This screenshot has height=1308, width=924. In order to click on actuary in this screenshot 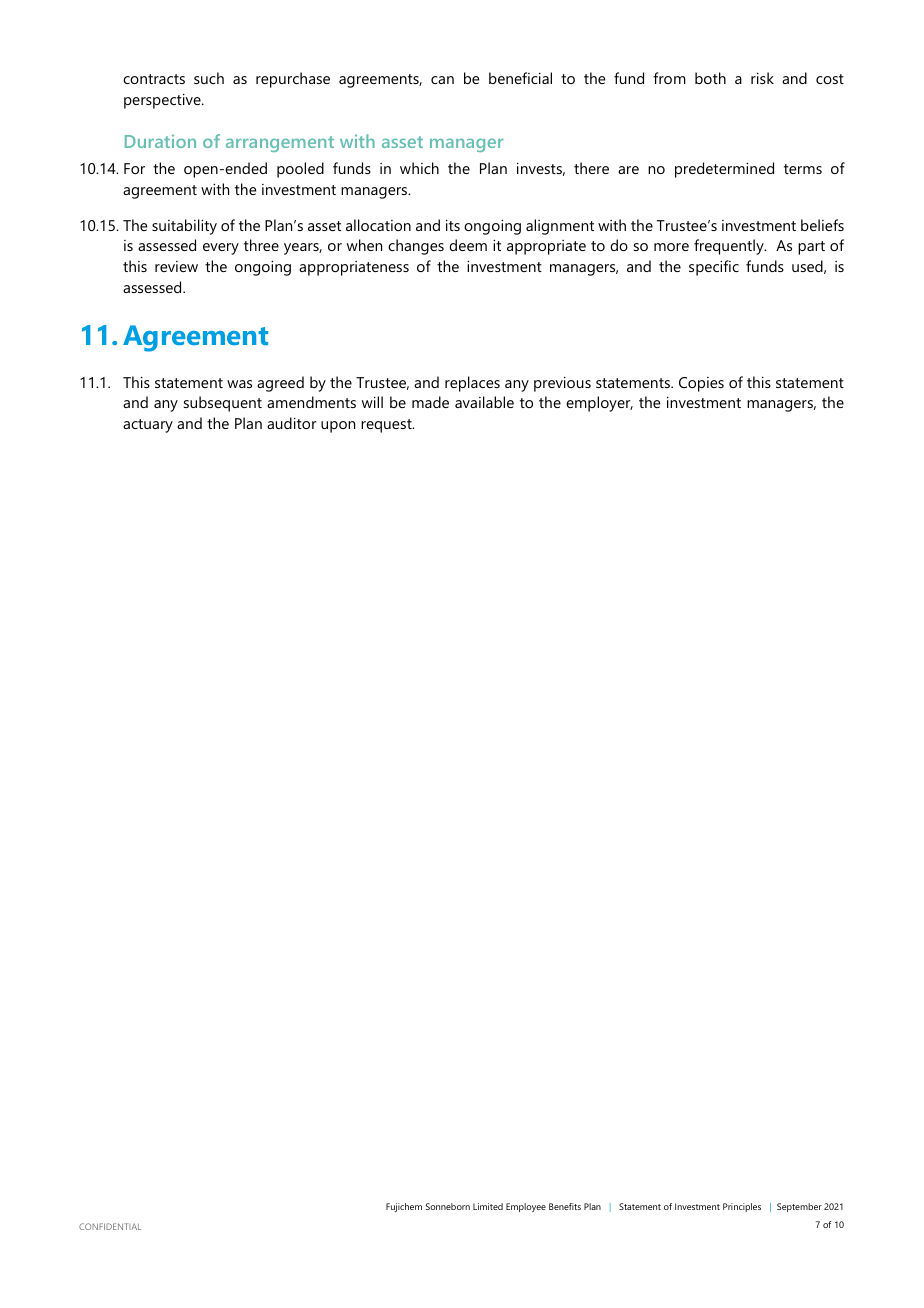, I will do `click(148, 426)`.
